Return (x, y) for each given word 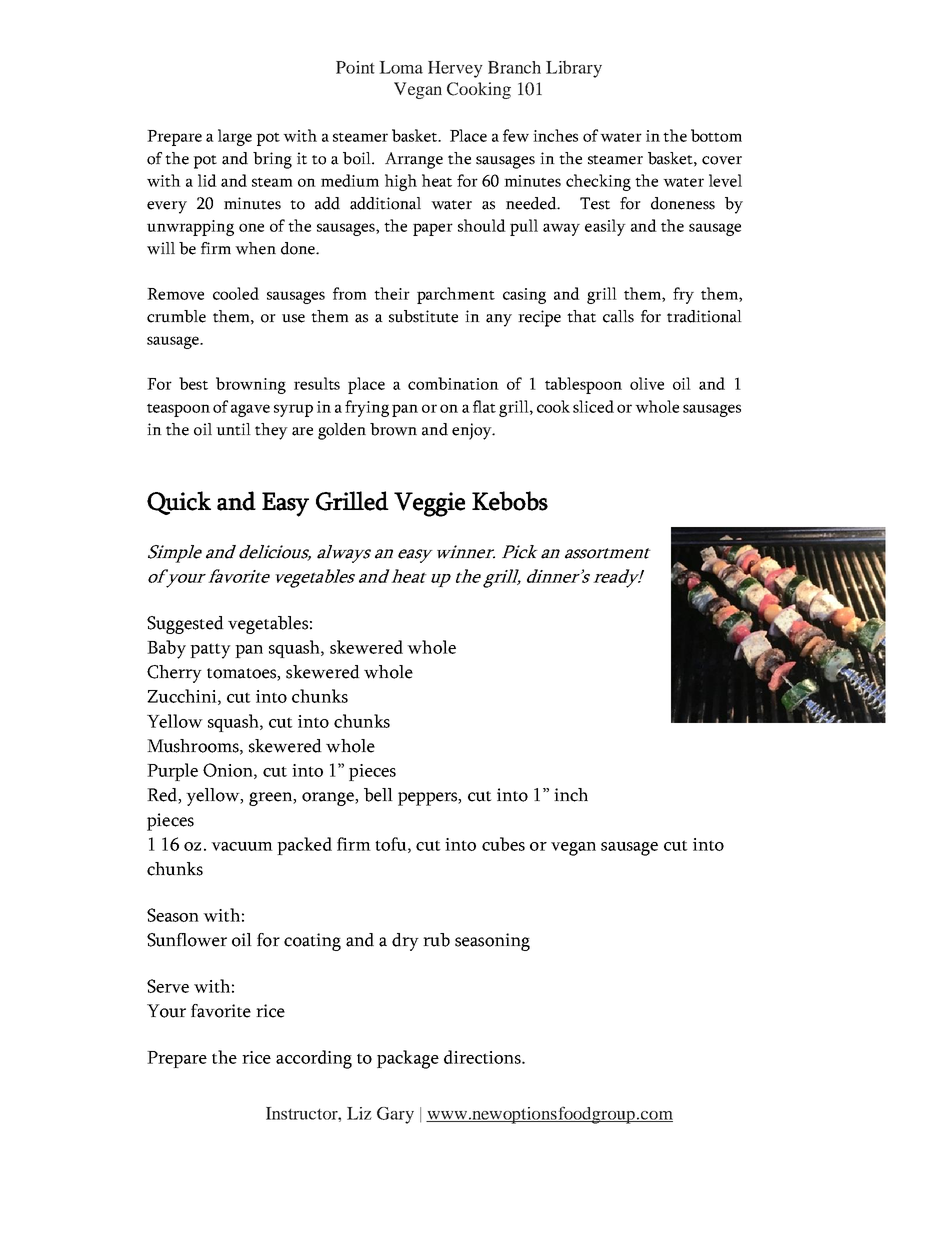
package (408, 1059)
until (233, 429)
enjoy (473, 431)
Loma (401, 67)
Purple (172, 772)
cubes (503, 844)
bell (378, 795)
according (314, 1059)
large (235, 137)
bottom (716, 135)
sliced (593, 406)
